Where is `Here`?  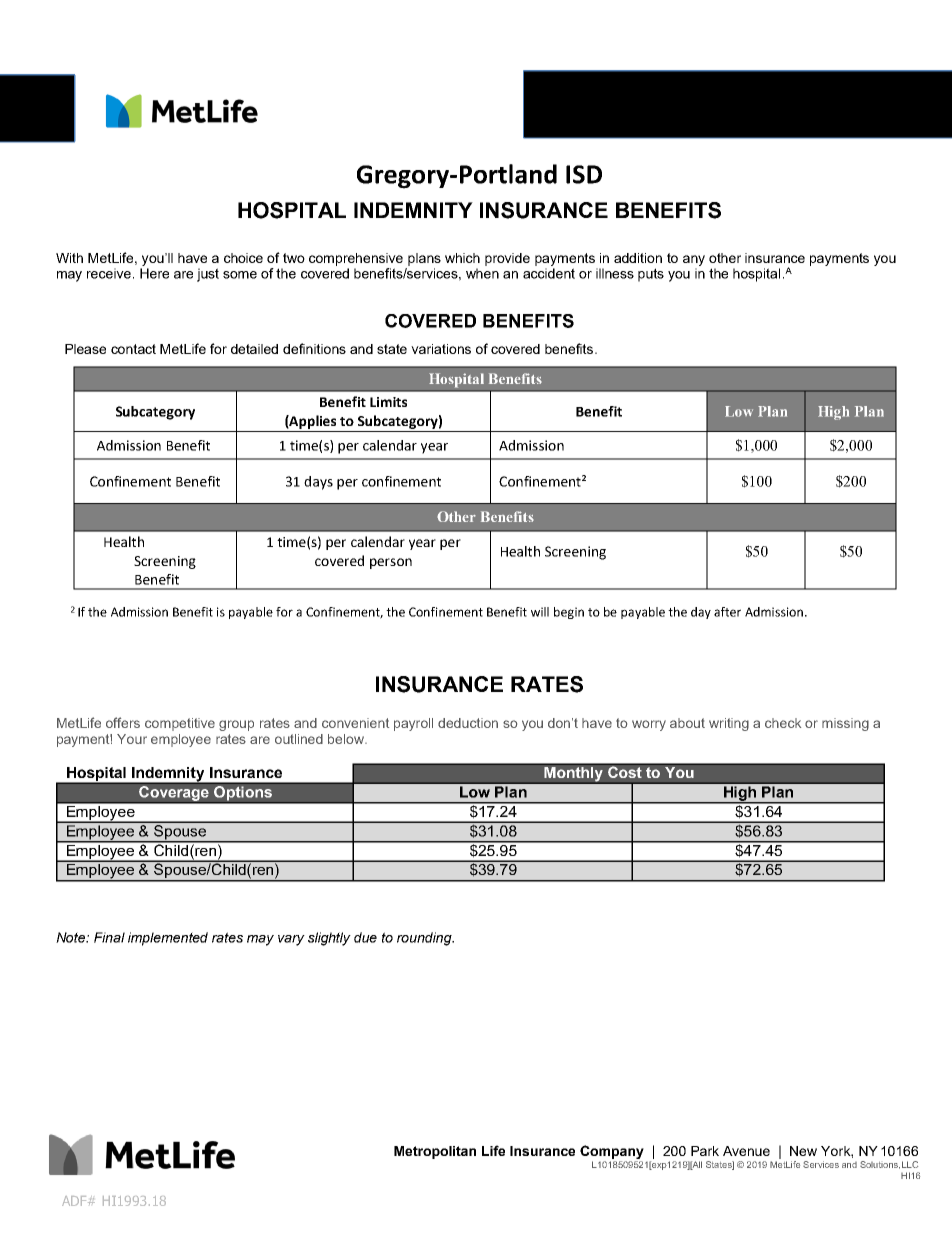
Here is located at coordinates (154, 273).
